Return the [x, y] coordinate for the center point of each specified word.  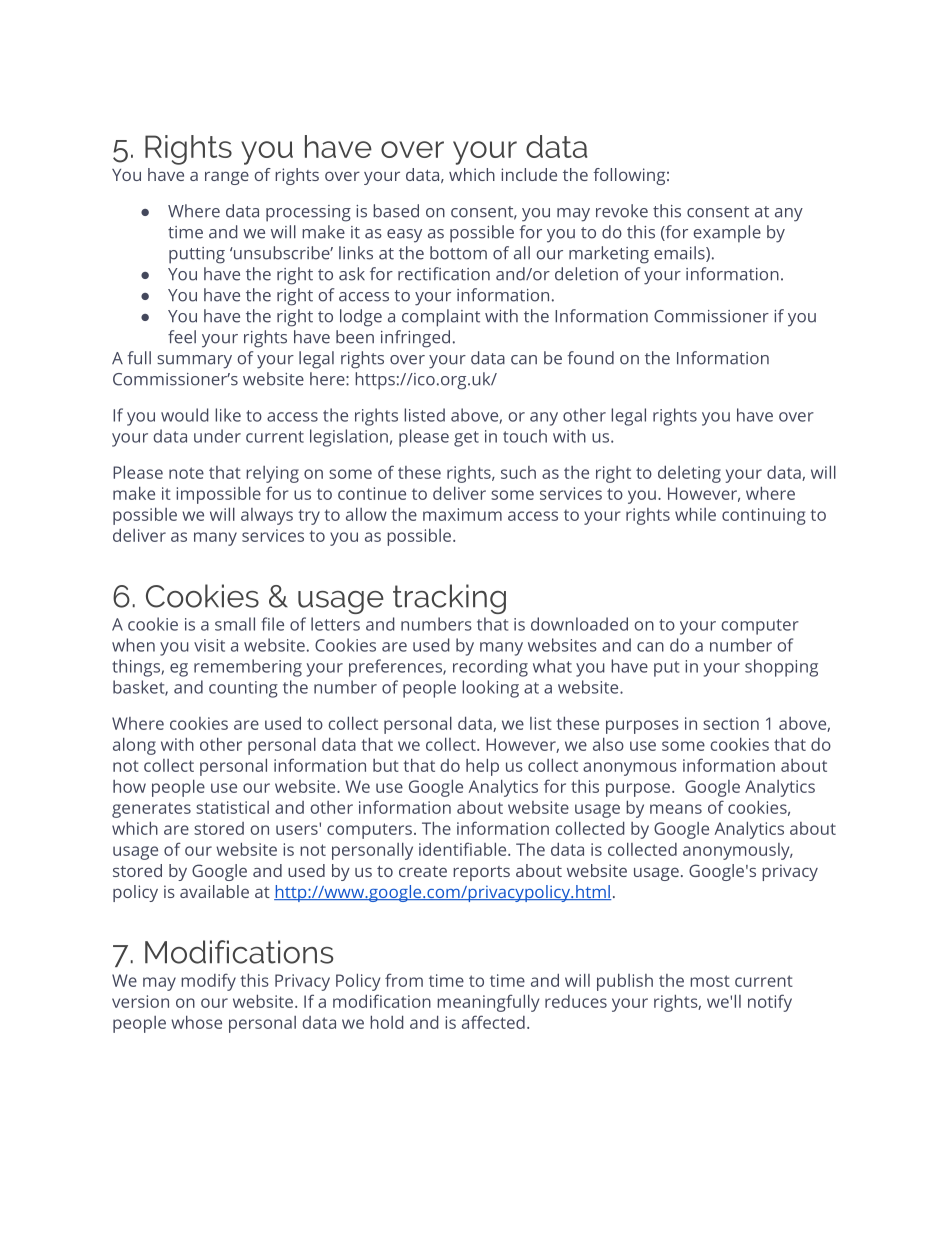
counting [243, 689]
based [396, 211]
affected [493, 1022]
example [727, 234]
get [466, 439]
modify [208, 982]
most [710, 981]
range [227, 178]
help [482, 767]
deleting [689, 474]
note [186, 473]
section [731, 723]
